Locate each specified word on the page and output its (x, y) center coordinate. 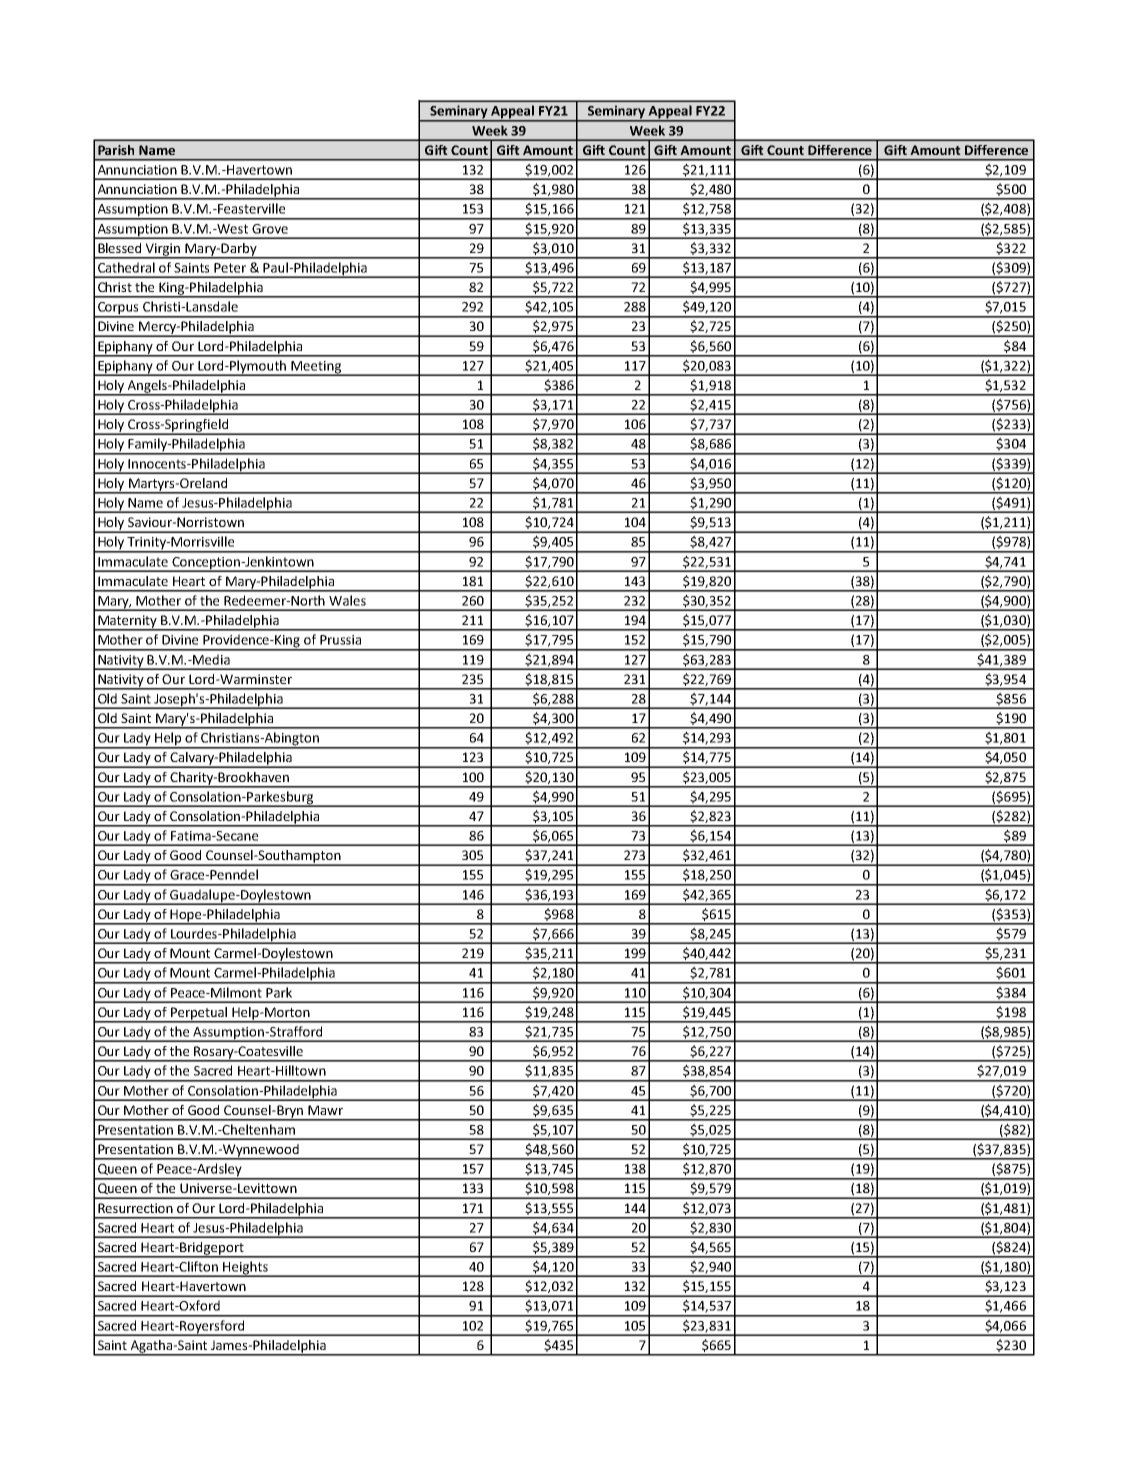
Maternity (127, 622)
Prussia (340, 640)
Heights (245, 1269)
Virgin (163, 250)
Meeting (316, 368)
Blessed (119, 248)
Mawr (325, 1110)
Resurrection (135, 1208)
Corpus (118, 309)
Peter (230, 268)
